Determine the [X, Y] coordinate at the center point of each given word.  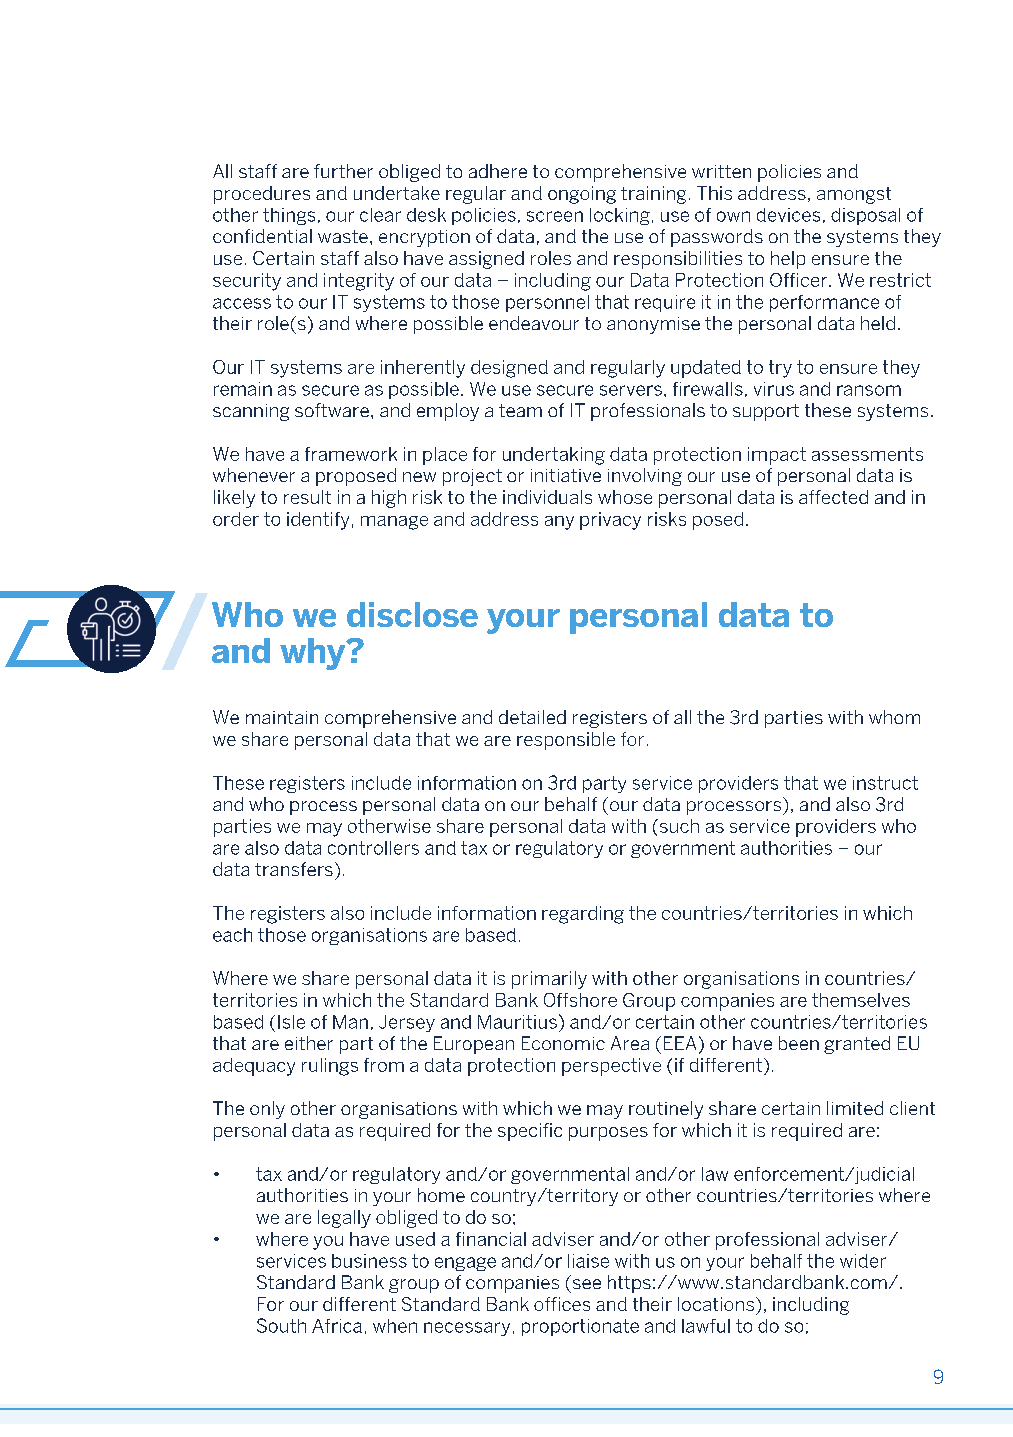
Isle [291, 1022]
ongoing [582, 195]
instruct [885, 783]
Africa [337, 1326]
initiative [566, 475]
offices [562, 1304]
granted [857, 1045]
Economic [563, 1043]
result [307, 497]
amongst [854, 195]
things [289, 216]
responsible [566, 741]
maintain [282, 717]
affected [833, 497]
